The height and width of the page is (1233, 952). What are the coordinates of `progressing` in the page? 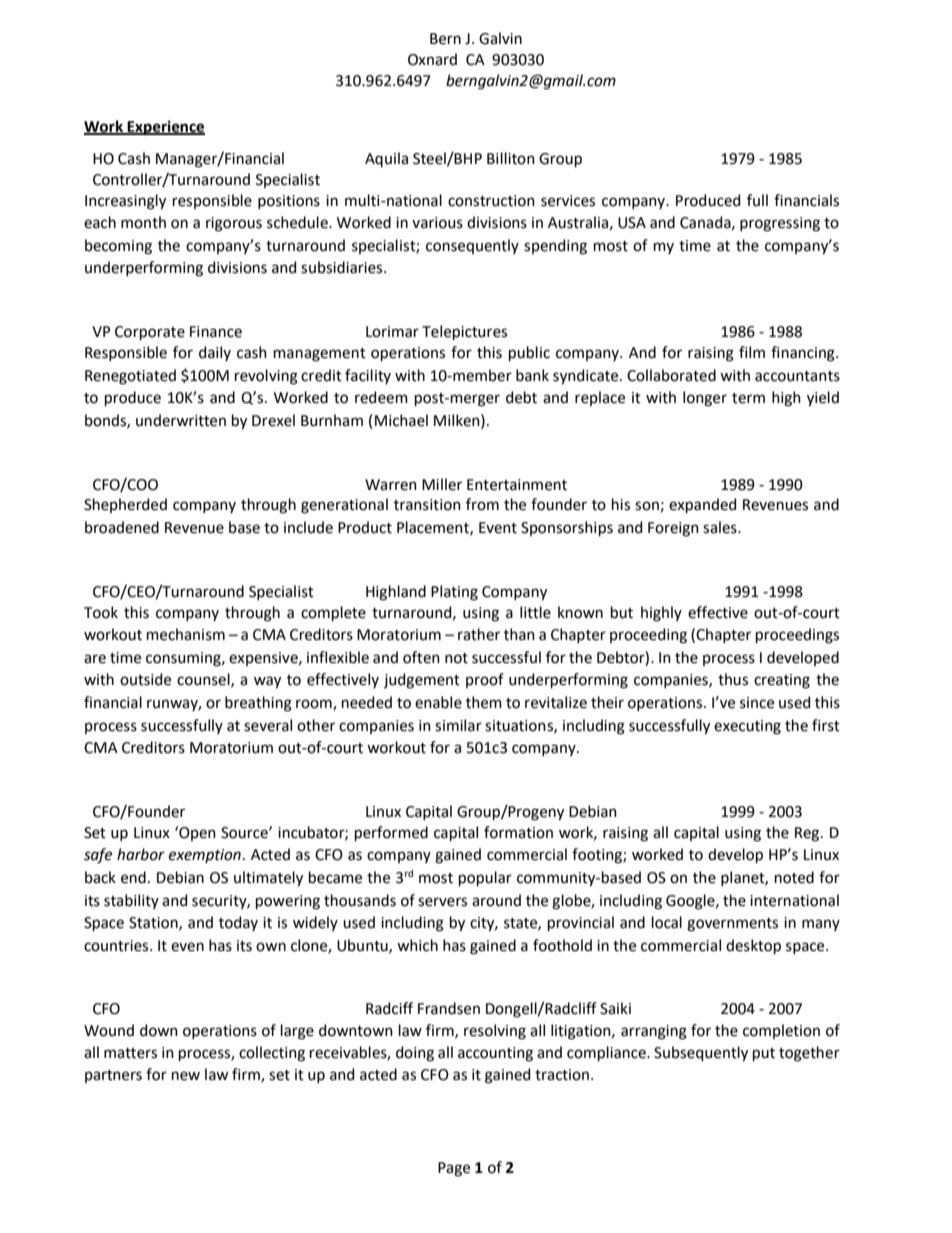 It's located at (780, 224).
